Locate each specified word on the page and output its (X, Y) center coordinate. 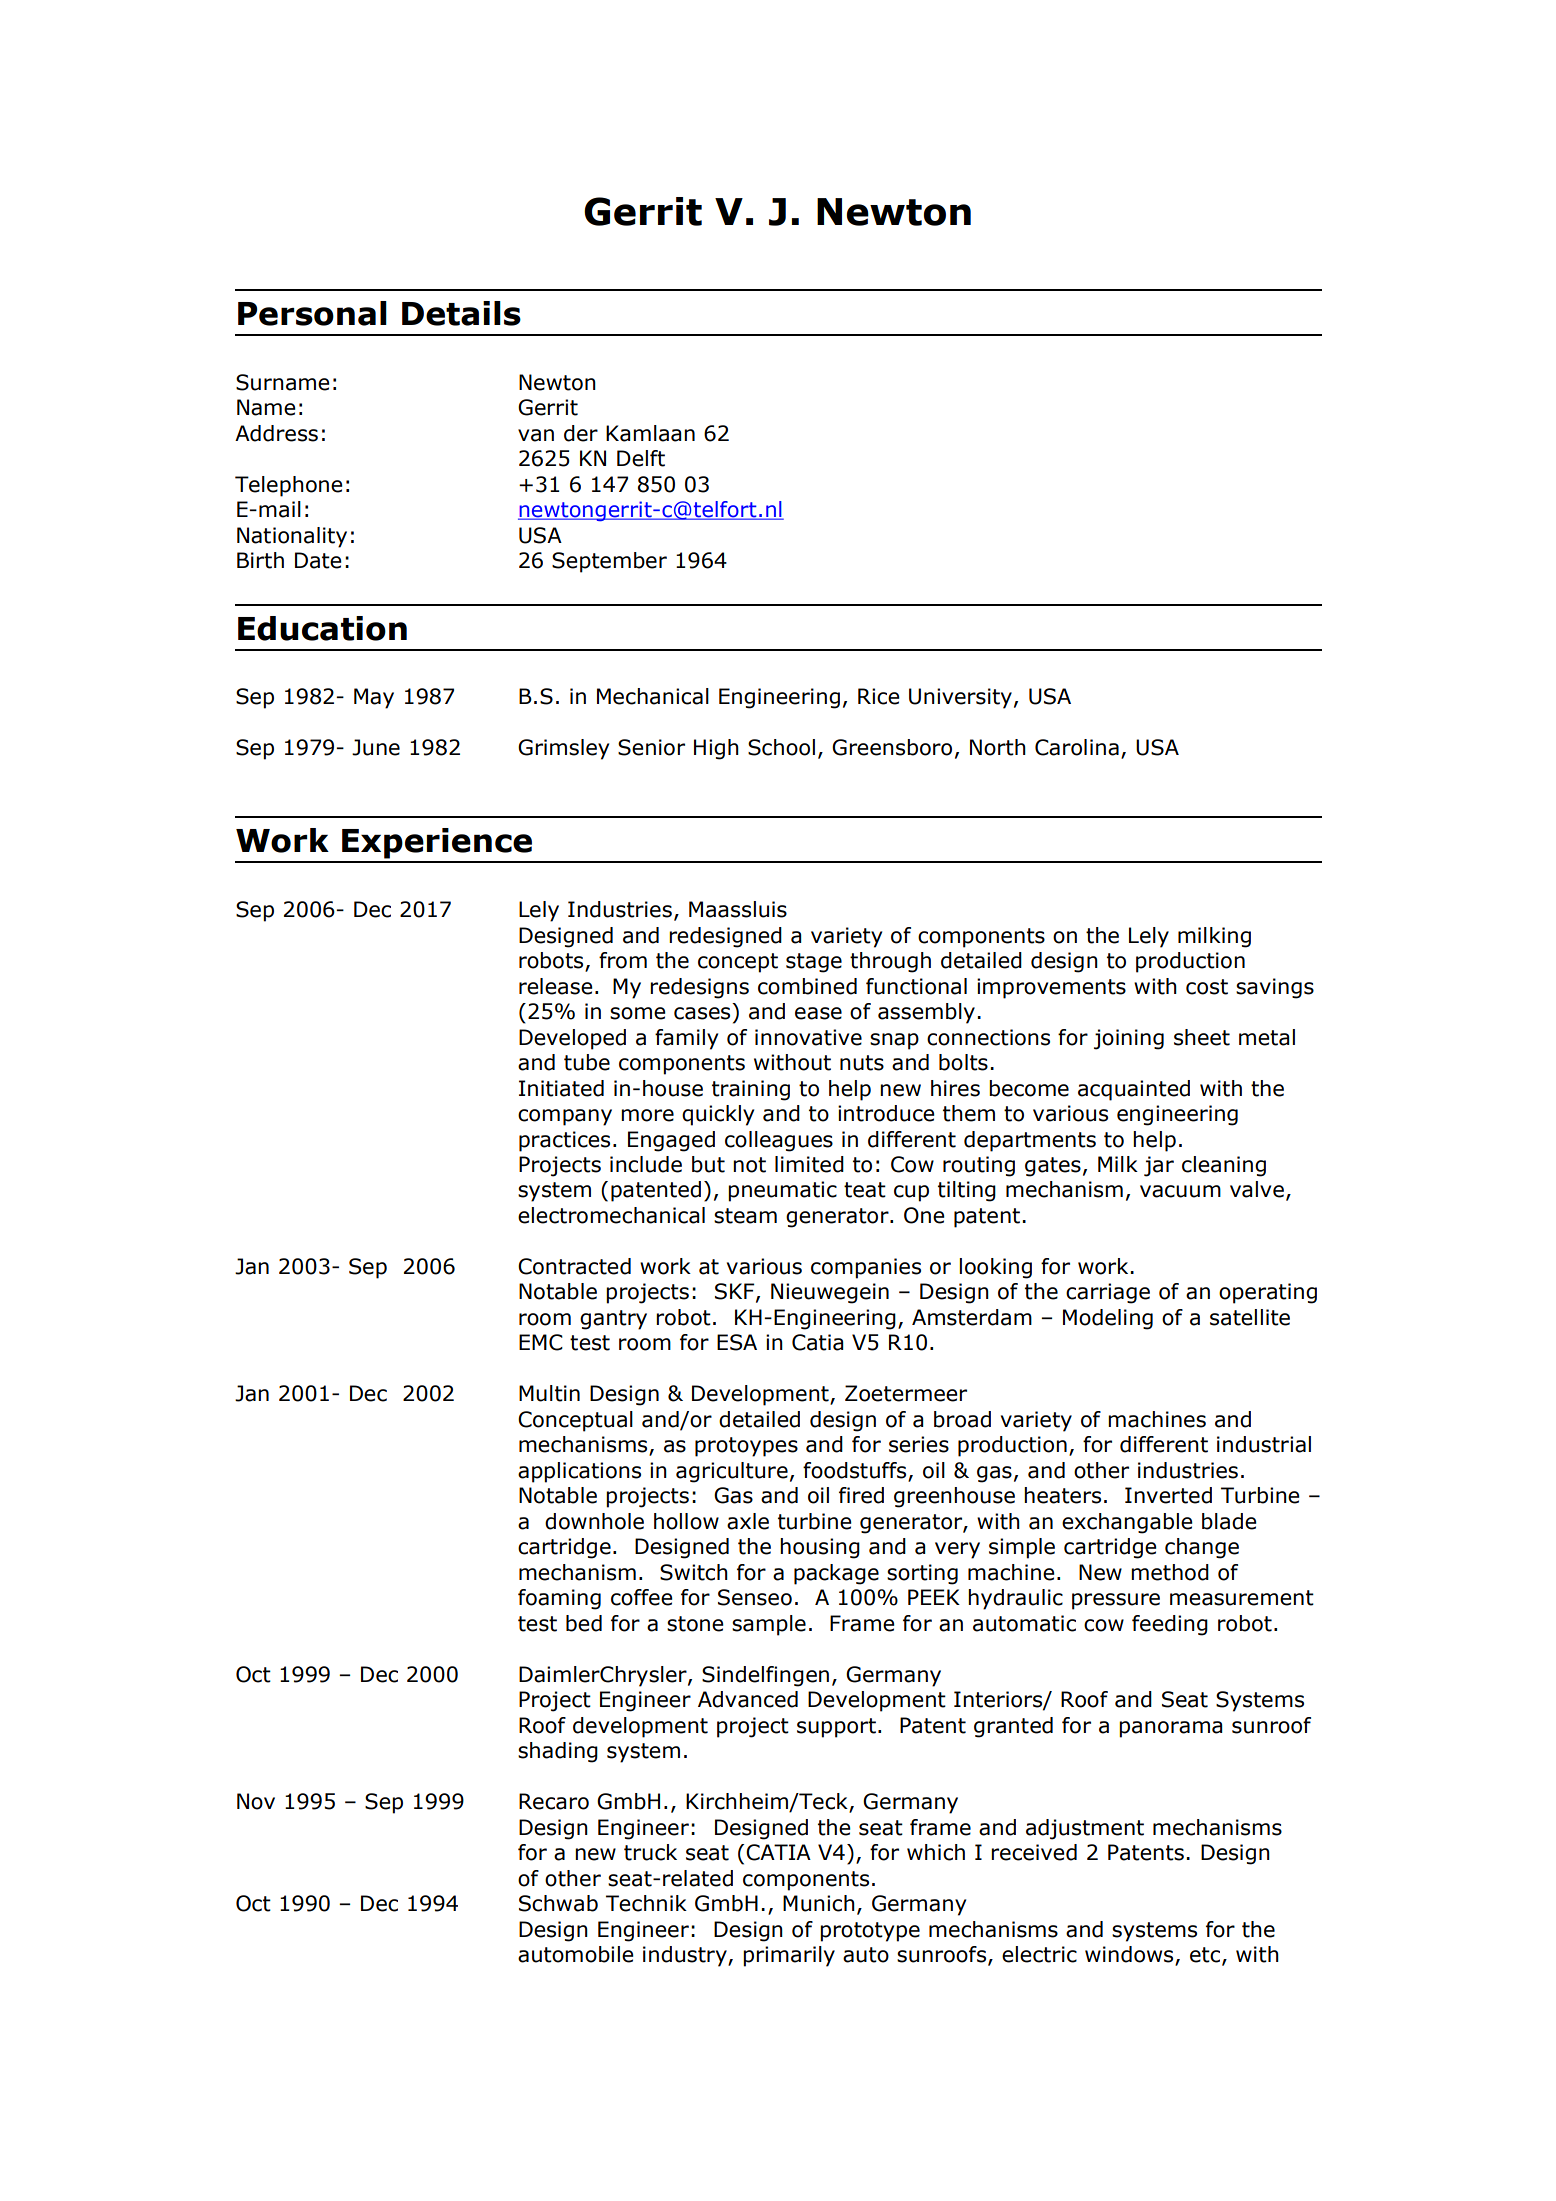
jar (1159, 1166)
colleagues (779, 1141)
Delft (641, 458)
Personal (312, 313)
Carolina (1077, 747)
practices (564, 1141)
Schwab (558, 1903)
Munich (819, 1903)
